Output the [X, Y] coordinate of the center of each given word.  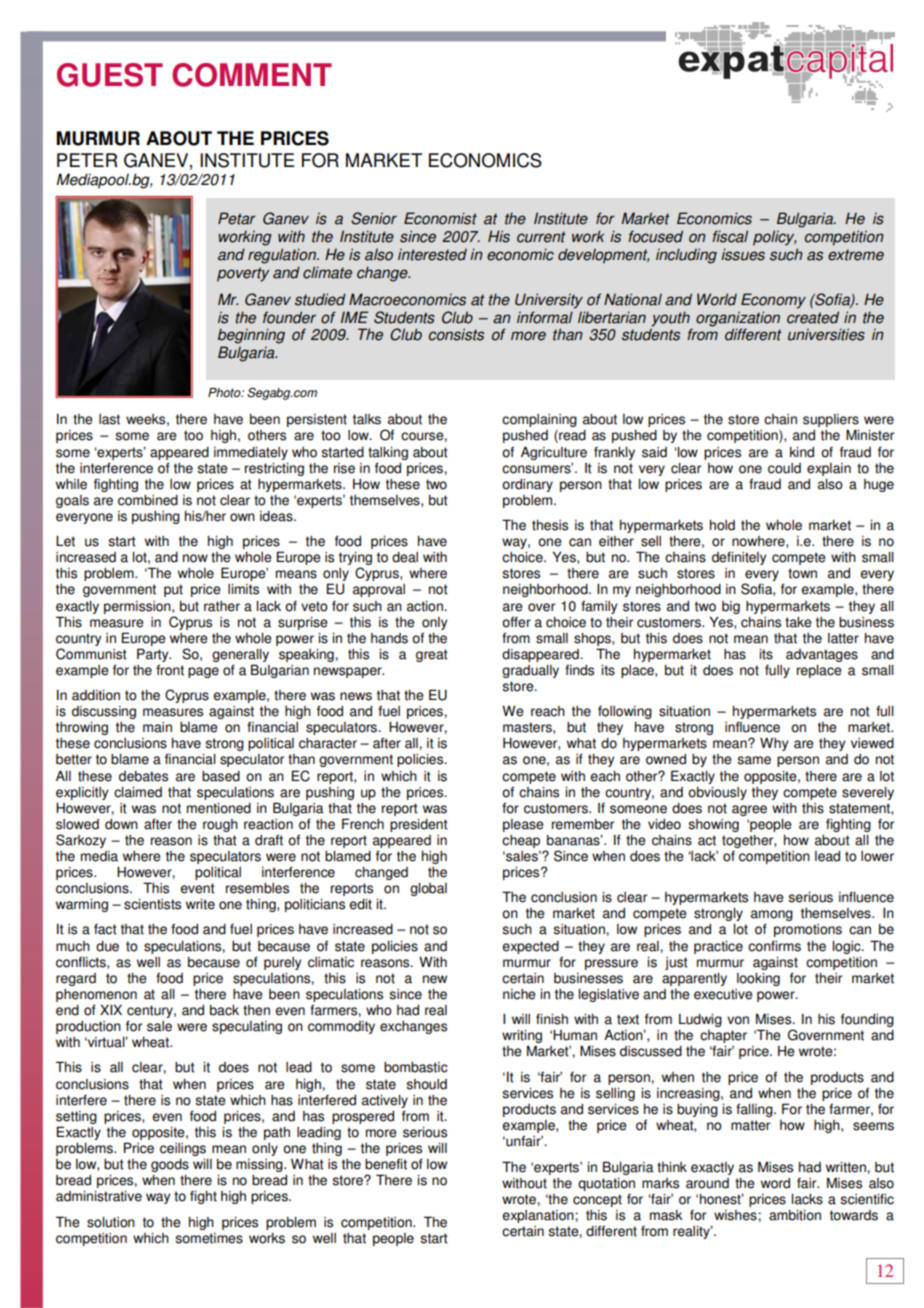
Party [154, 655]
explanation [539, 1216]
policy [774, 238]
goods [170, 1165]
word [775, 1183]
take [798, 622]
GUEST [110, 75]
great [432, 655]
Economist [440, 218]
